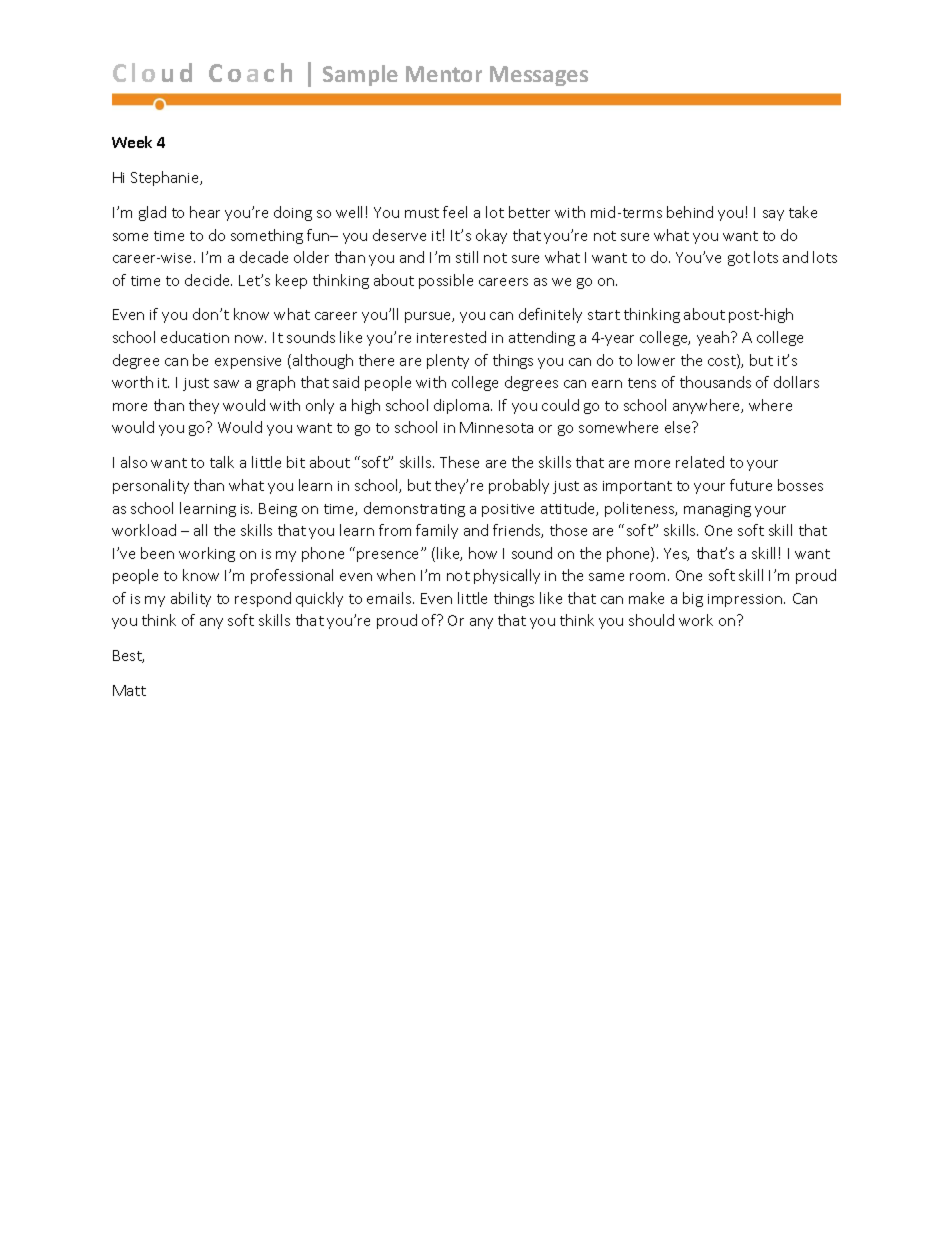 The width and height of the image is (952, 1233). Describe the element at coordinates (448, 361) in the image. I see `plenty` at that location.
